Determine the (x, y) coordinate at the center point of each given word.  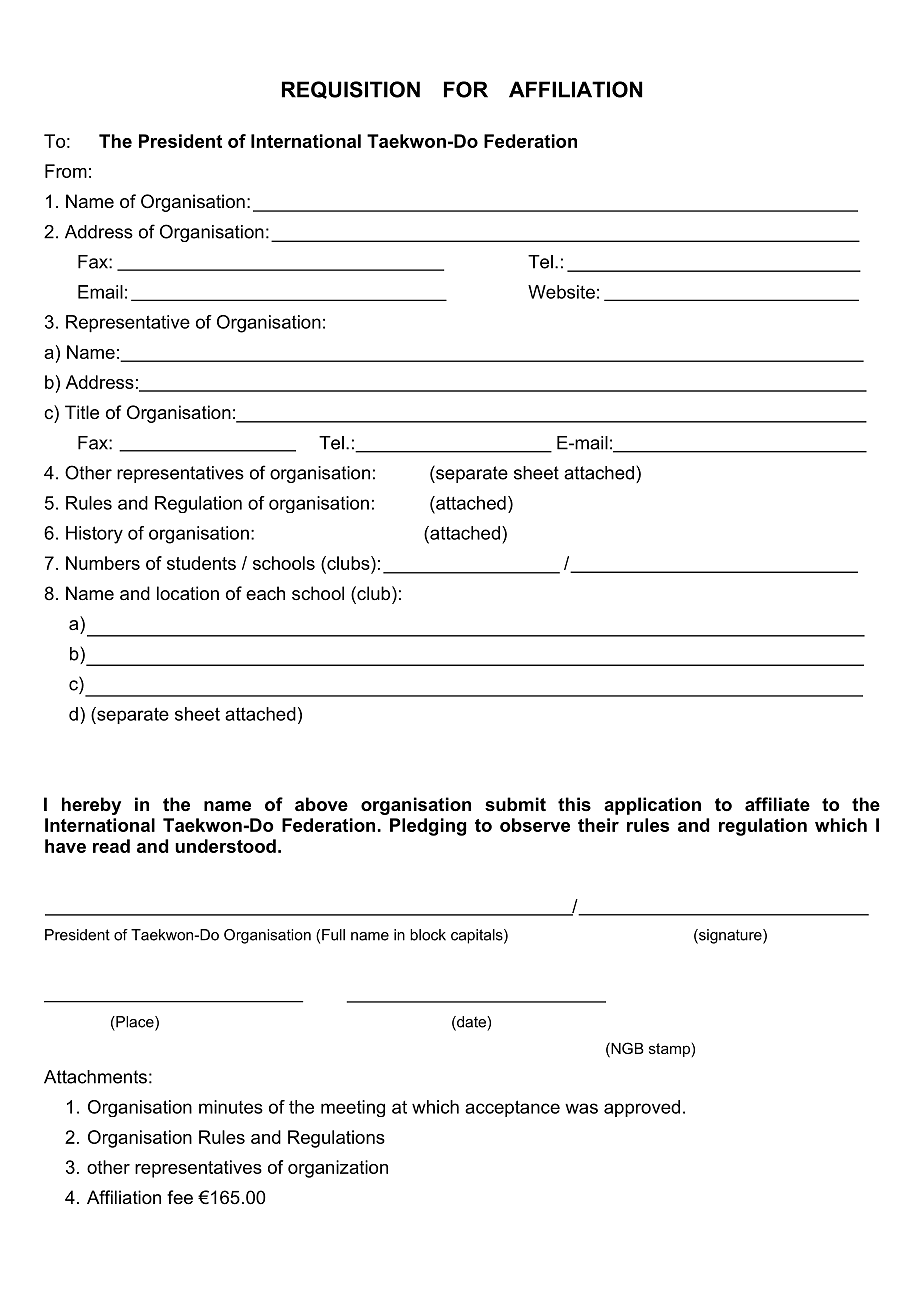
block (428, 935)
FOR (466, 89)
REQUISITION (351, 90)
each (265, 593)
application (652, 806)
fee (180, 1197)
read (111, 846)
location (188, 593)
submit (515, 804)
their (598, 825)
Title (82, 412)
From (66, 171)
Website (561, 292)
